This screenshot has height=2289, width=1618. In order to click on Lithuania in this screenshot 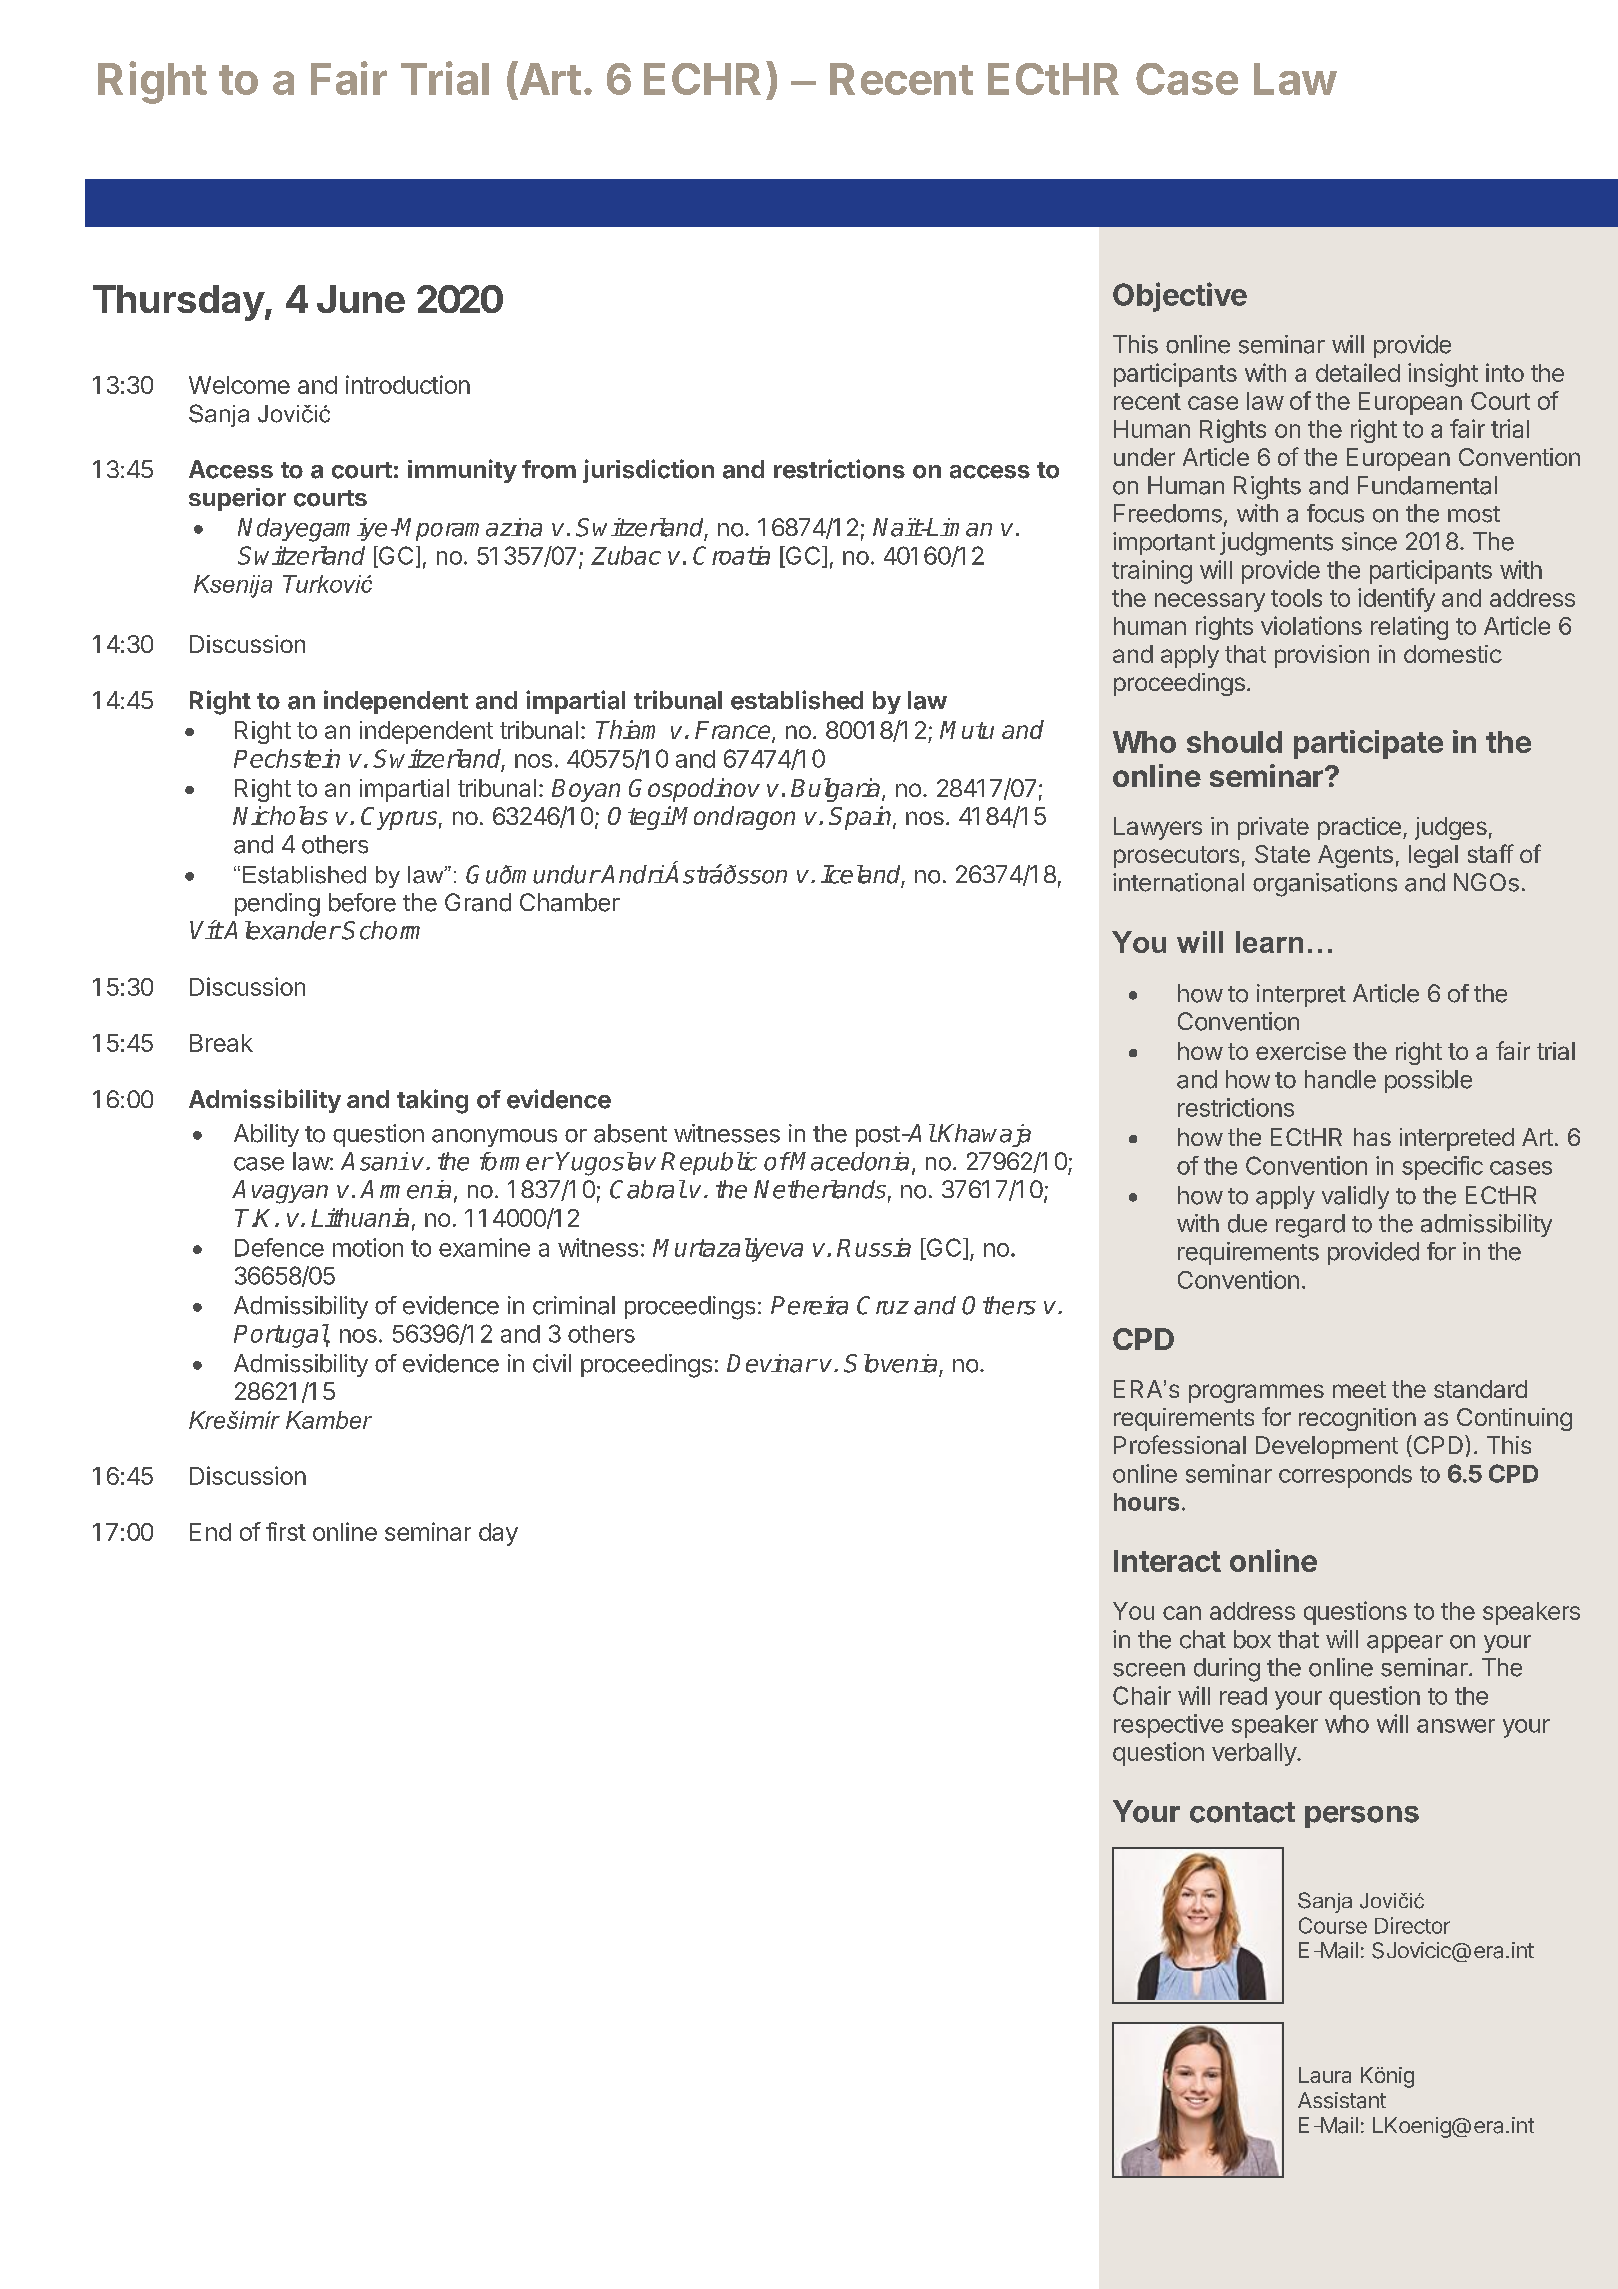, I will do `click(360, 1217)`.
